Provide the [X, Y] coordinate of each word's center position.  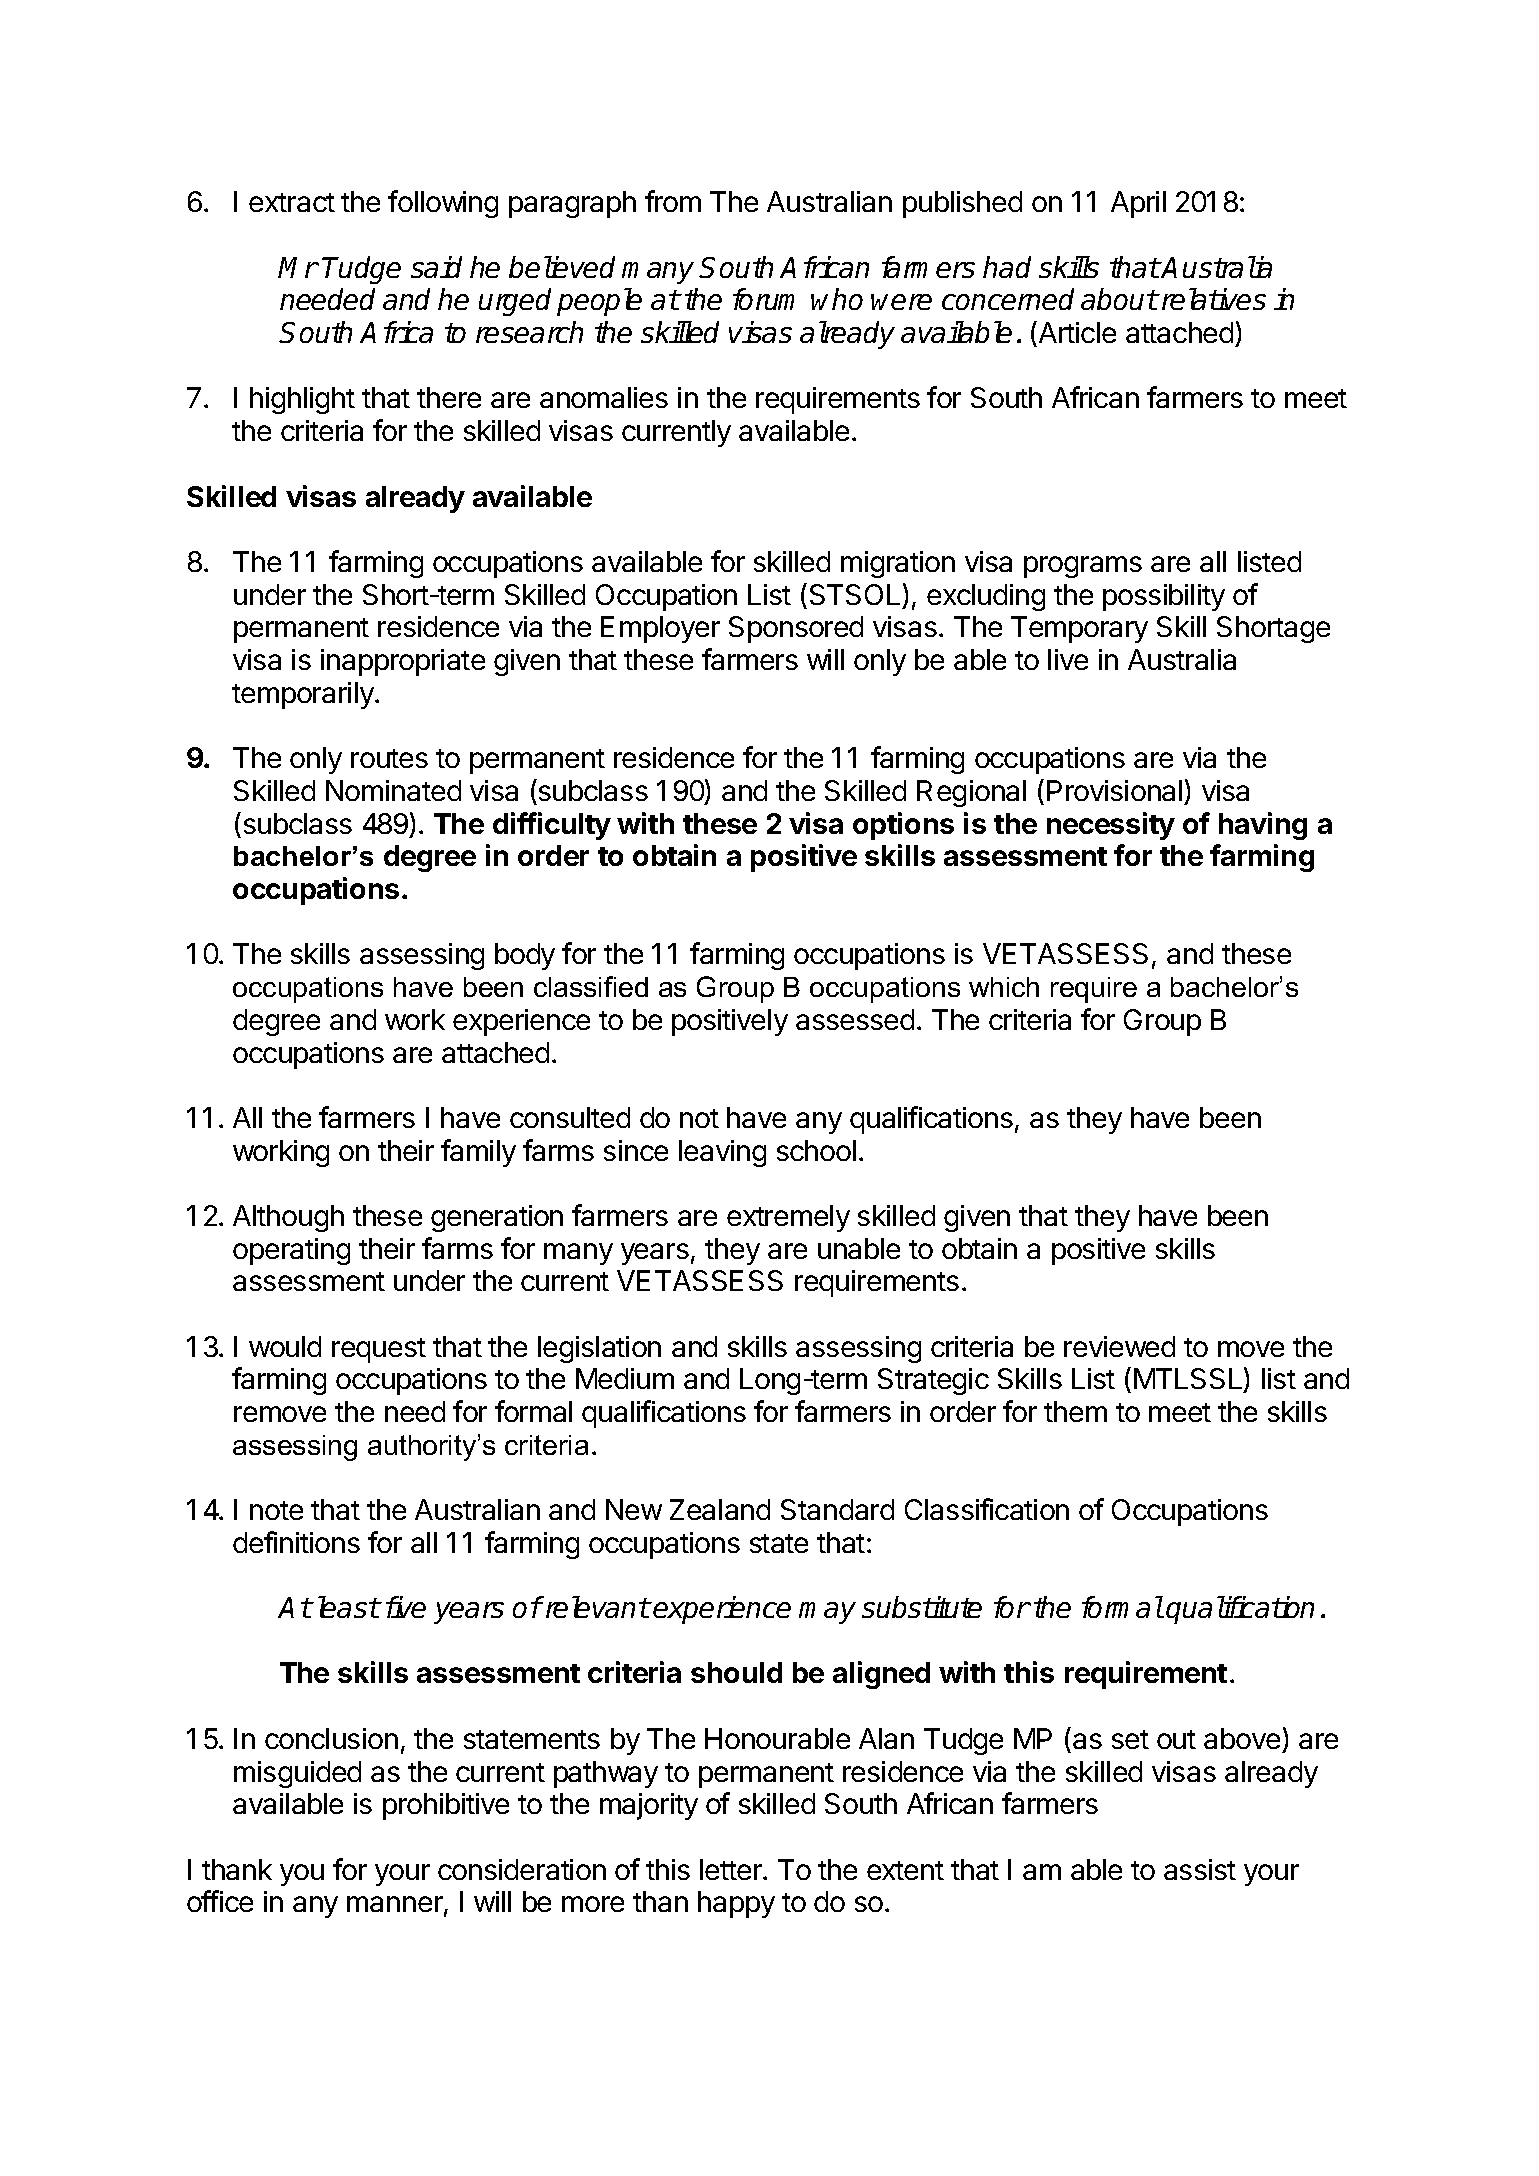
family [478, 1153]
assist [1200, 1869]
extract [292, 202]
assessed [855, 1019]
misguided [297, 1774]
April [1138, 204]
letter [732, 1869]
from [673, 201]
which [1004, 987]
